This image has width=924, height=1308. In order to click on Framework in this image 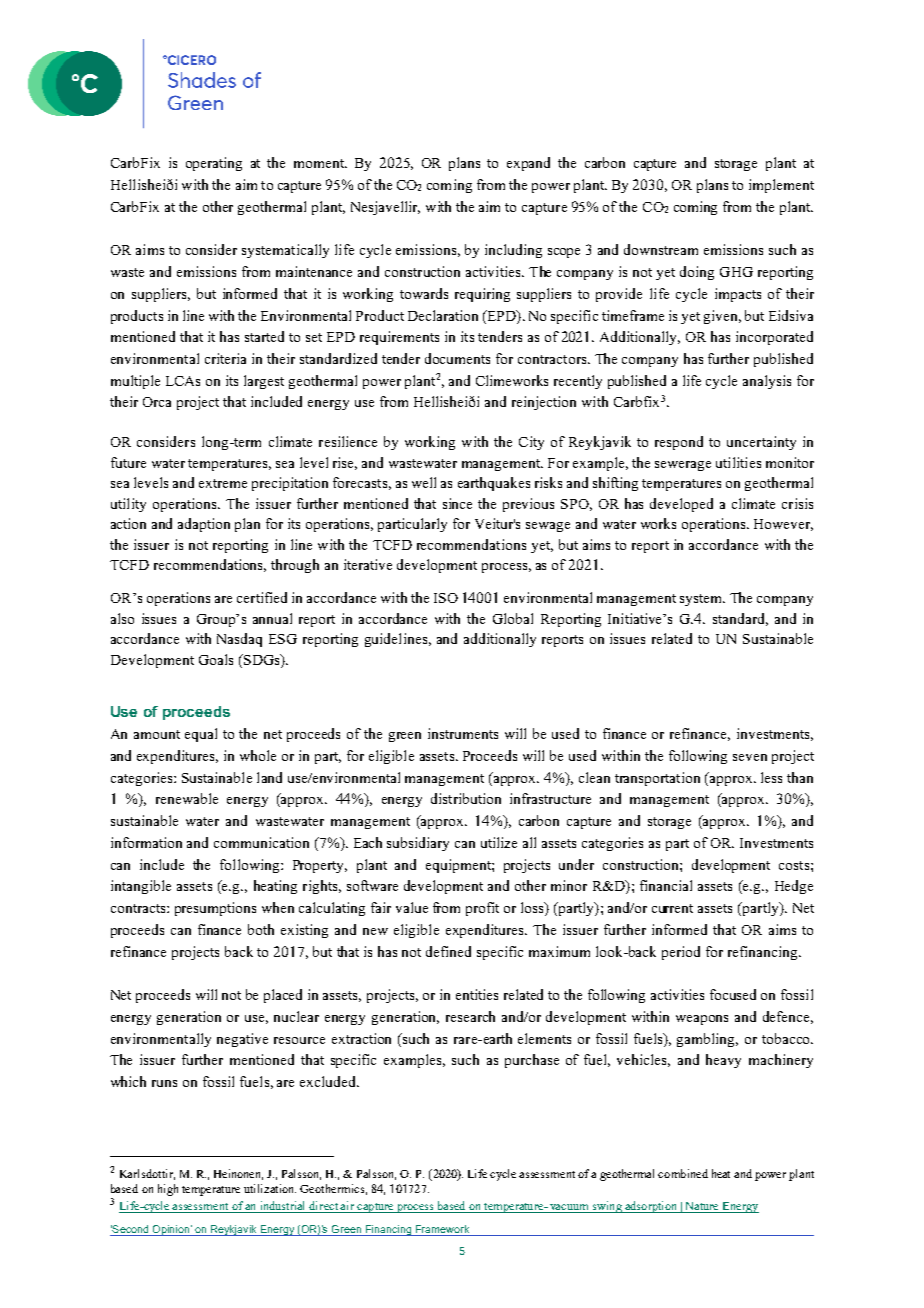, I will do `click(442, 1230)`.
